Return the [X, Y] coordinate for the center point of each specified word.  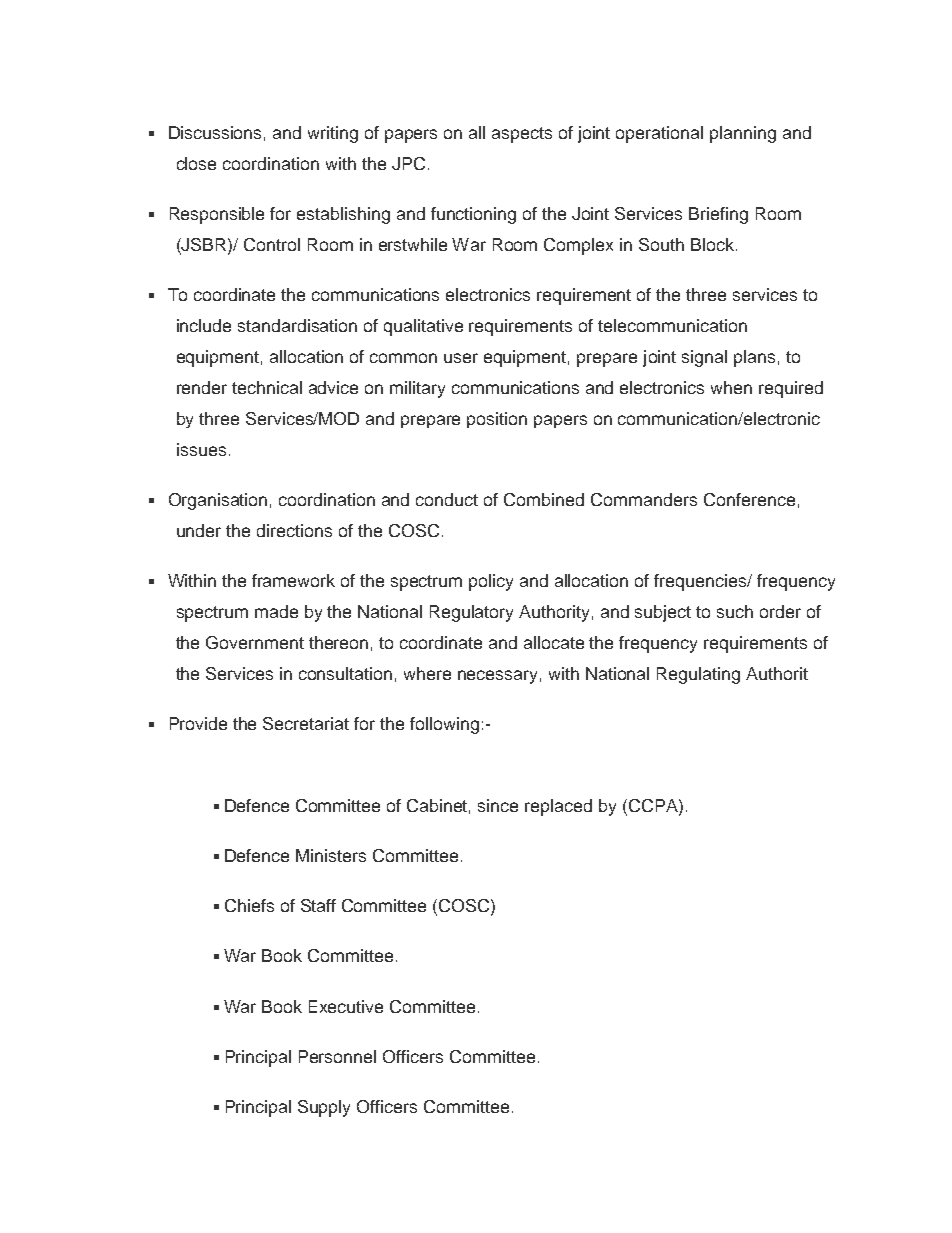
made [276, 611]
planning [743, 134]
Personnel [337, 1056]
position [497, 420]
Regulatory [471, 613]
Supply [324, 1108]
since [498, 805]
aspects [522, 135]
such [735, 611]
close [196, 163]
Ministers [331, 855]
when [731, 387]
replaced [558, 807]
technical [267, 387]
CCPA [654, 805]
